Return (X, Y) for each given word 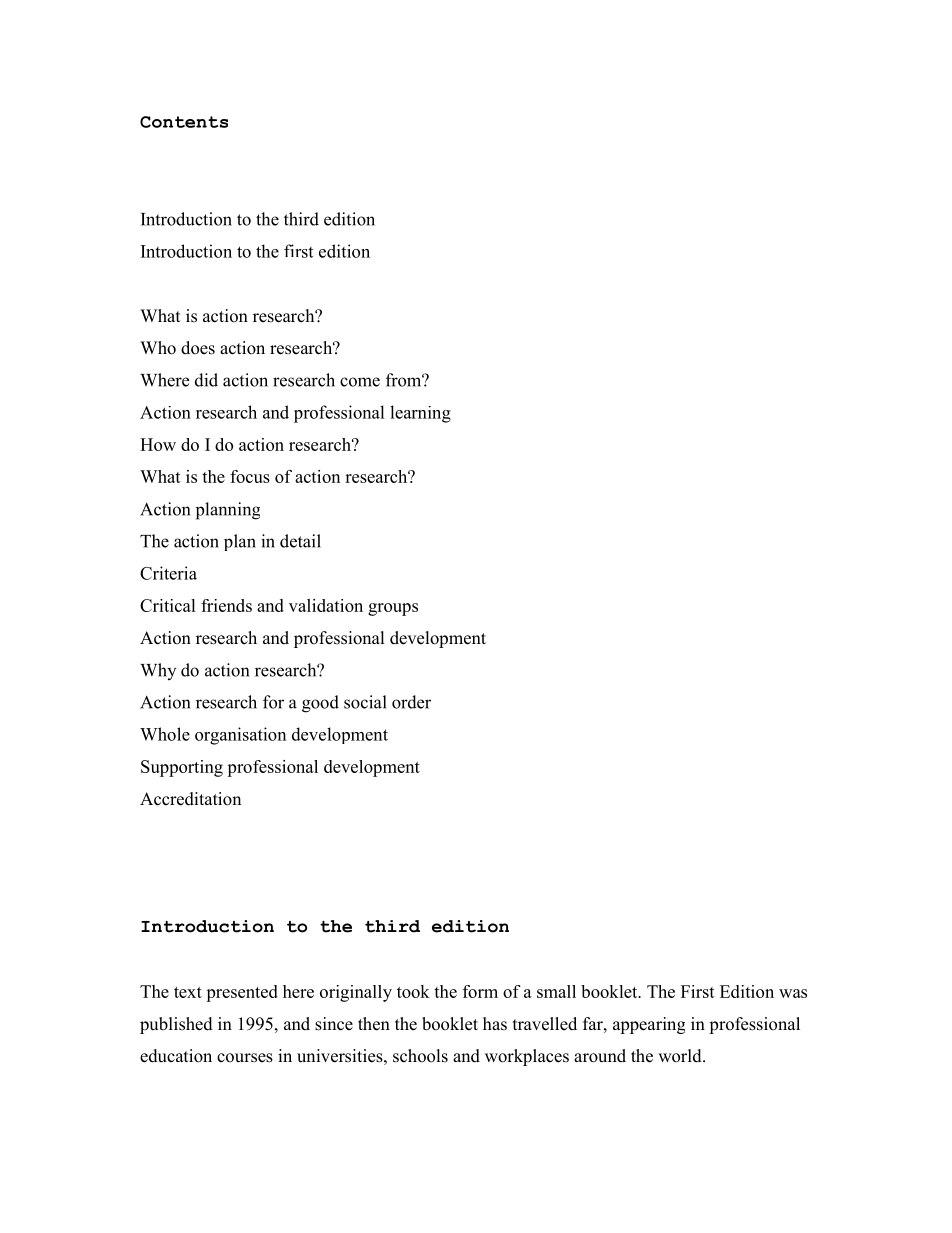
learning (420, 414)
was (793, 993)
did (206, 380)
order (411, 702)
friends (226, 605)
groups (393, 609)
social (365, 702)
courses (245, 1058)
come (360, 382)
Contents (184, 122)
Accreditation (190, 799)
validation (326, 605)
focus (250, 476)
